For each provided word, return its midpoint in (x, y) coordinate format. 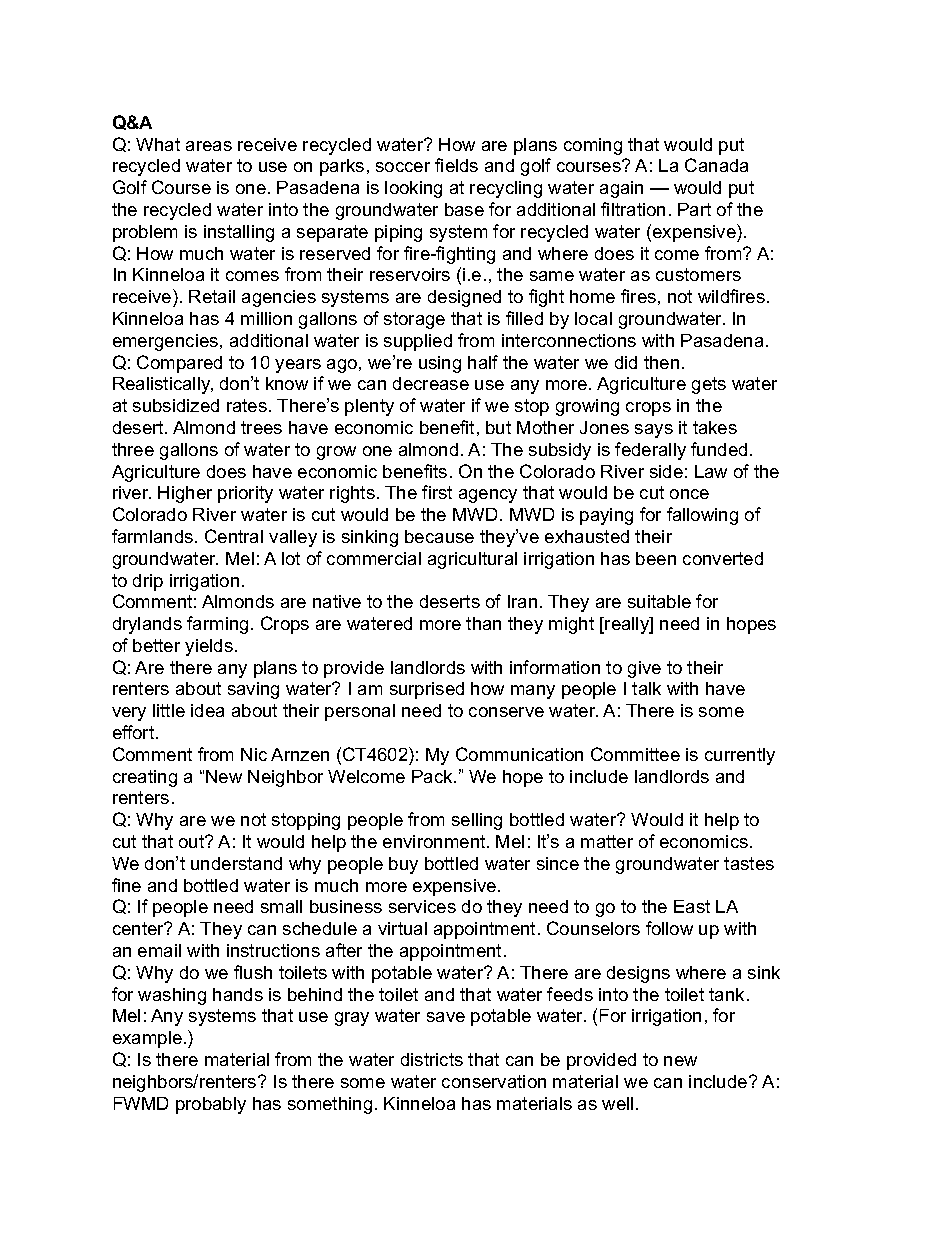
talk (646, 688)
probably (211, 1105)
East (692, 906)
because (439, 536)
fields (456, 165)
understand (236, 863)
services (422, 906)
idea (207, 710)
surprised (427, 690)
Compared (179, 364)
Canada (716, 165)
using (440, 364)
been (656, 558)
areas (209, 146)
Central (234, 536)
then (661, 362)
